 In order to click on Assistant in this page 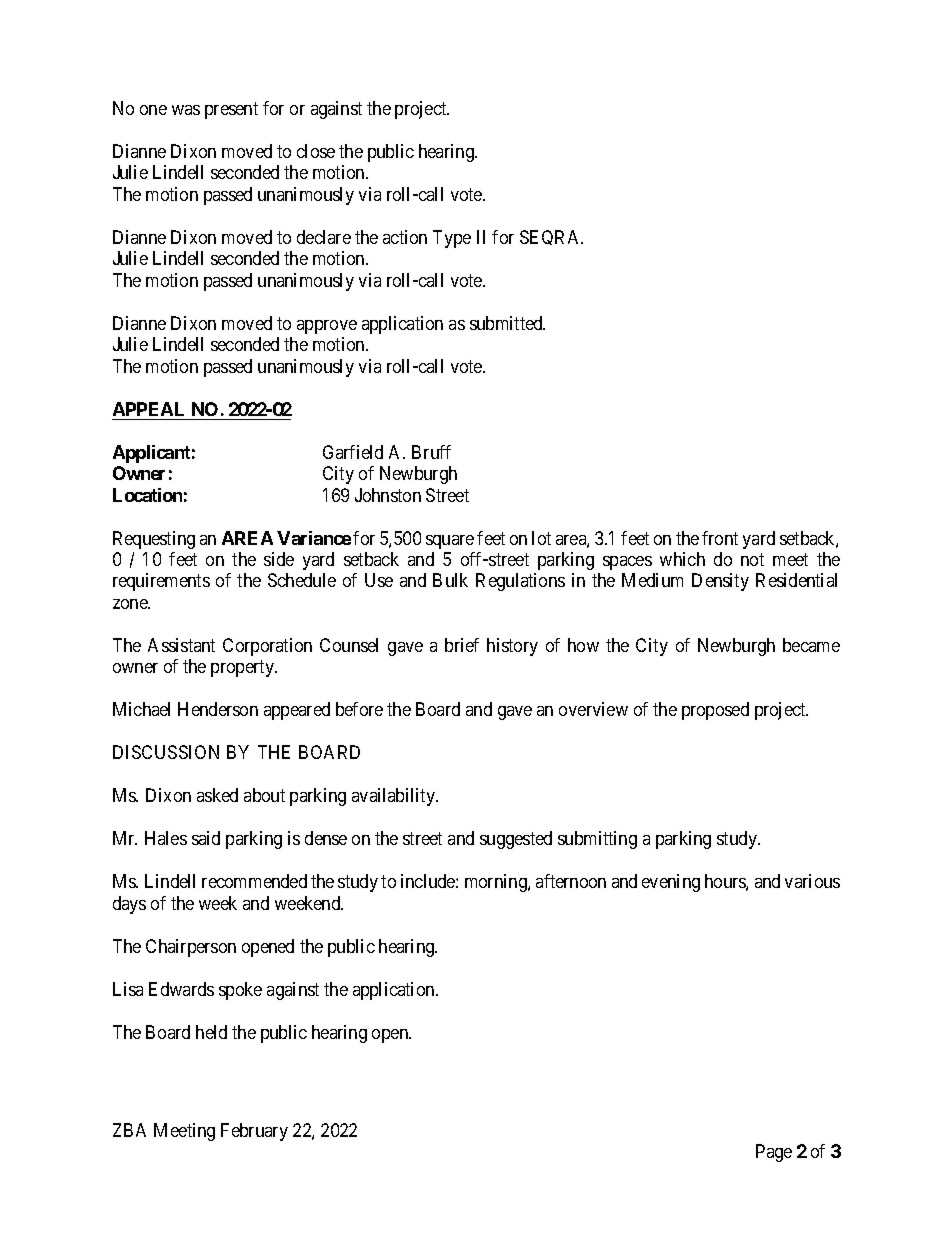, I will do `click(181, 645)`.
